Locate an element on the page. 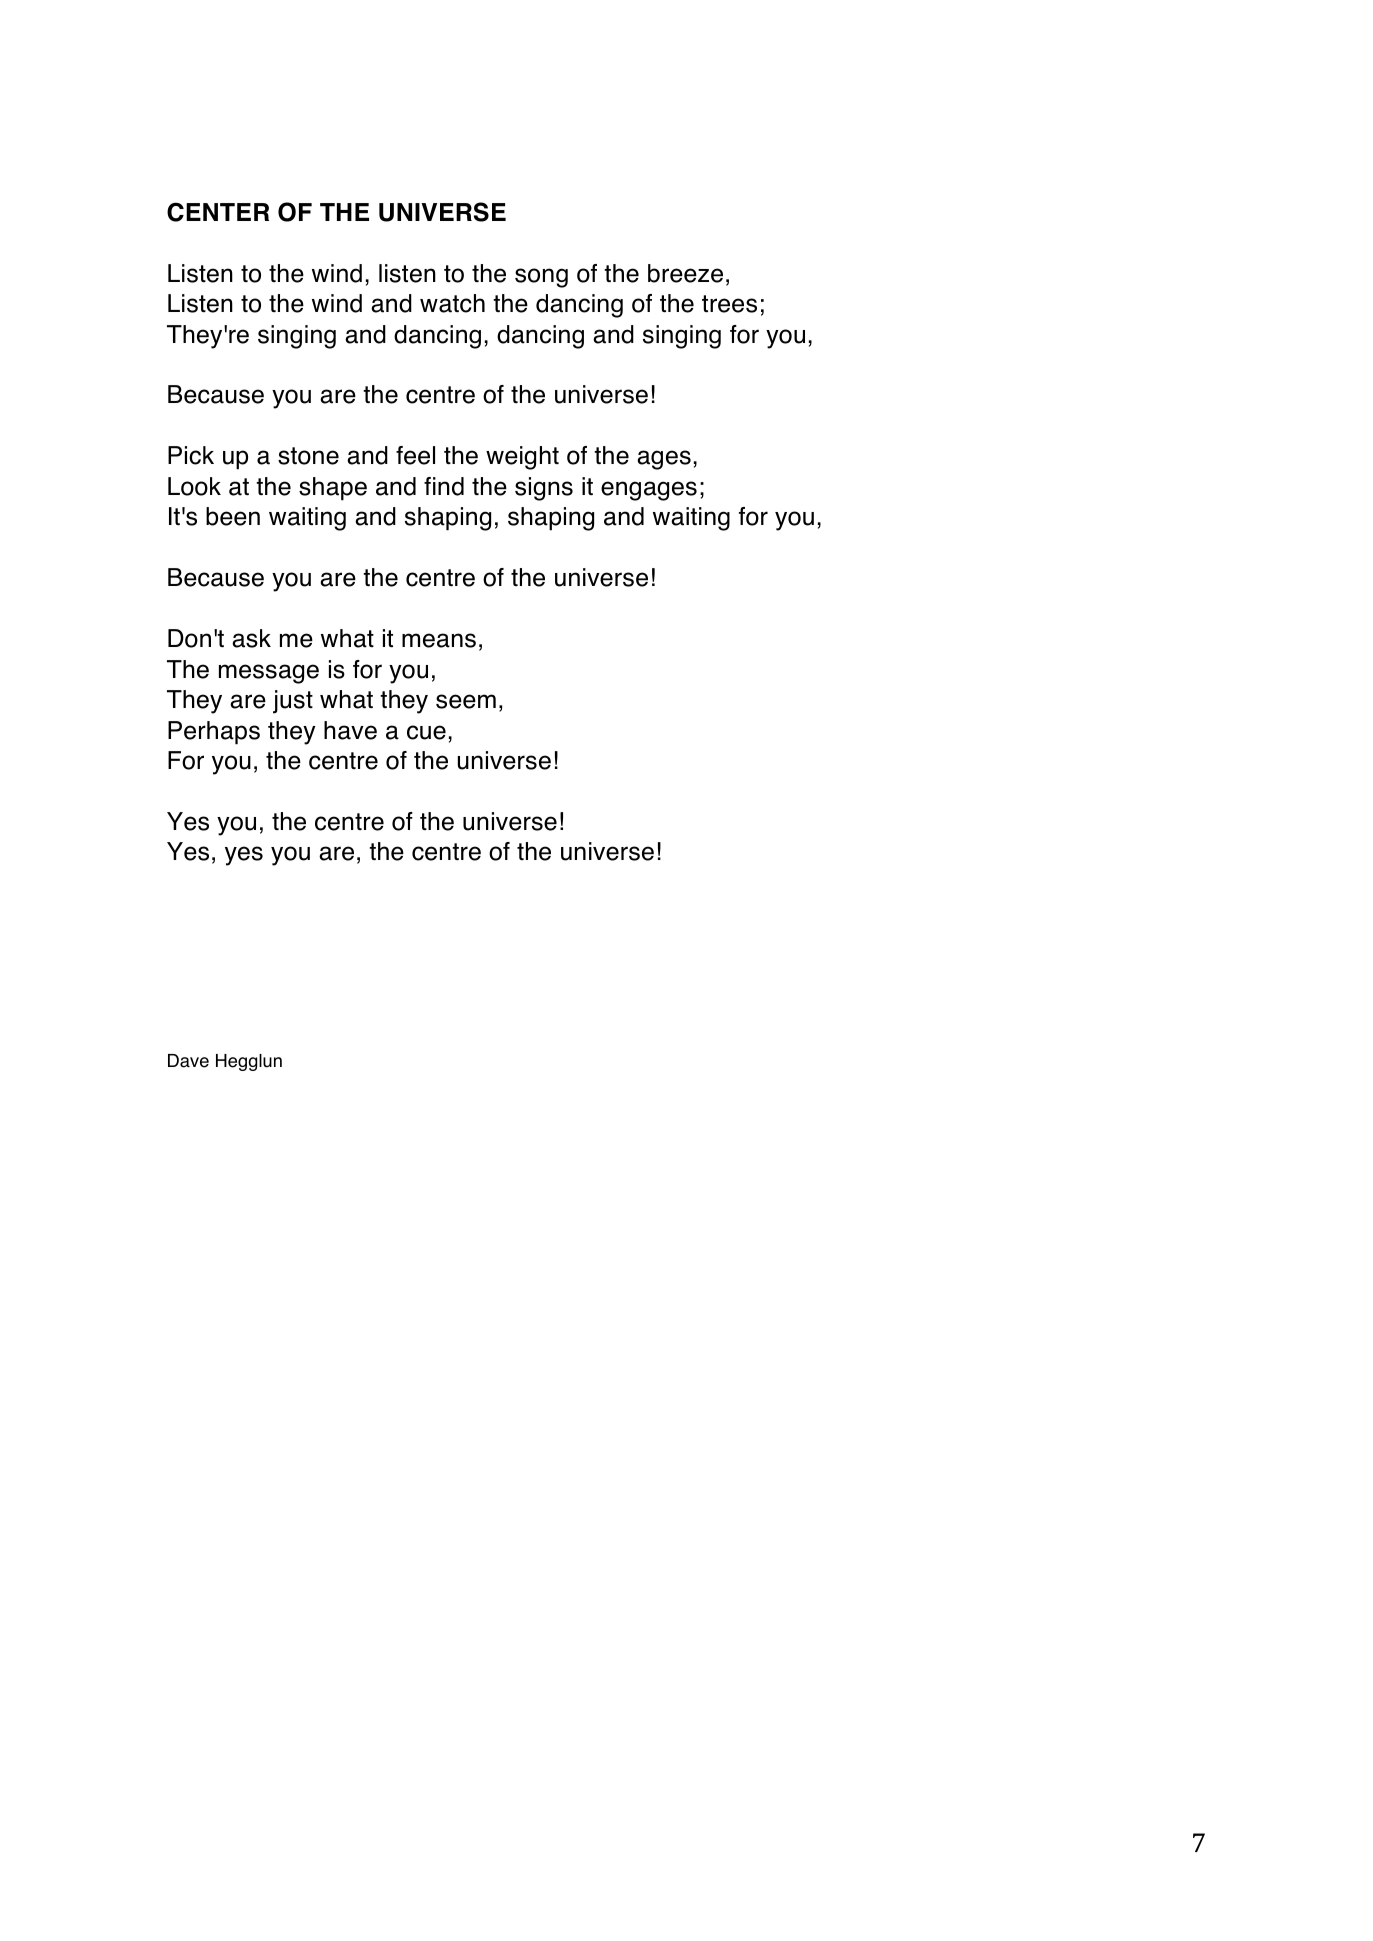 This image has height=1941, width=1373. Dave is located at coordinates (188, 1061).
